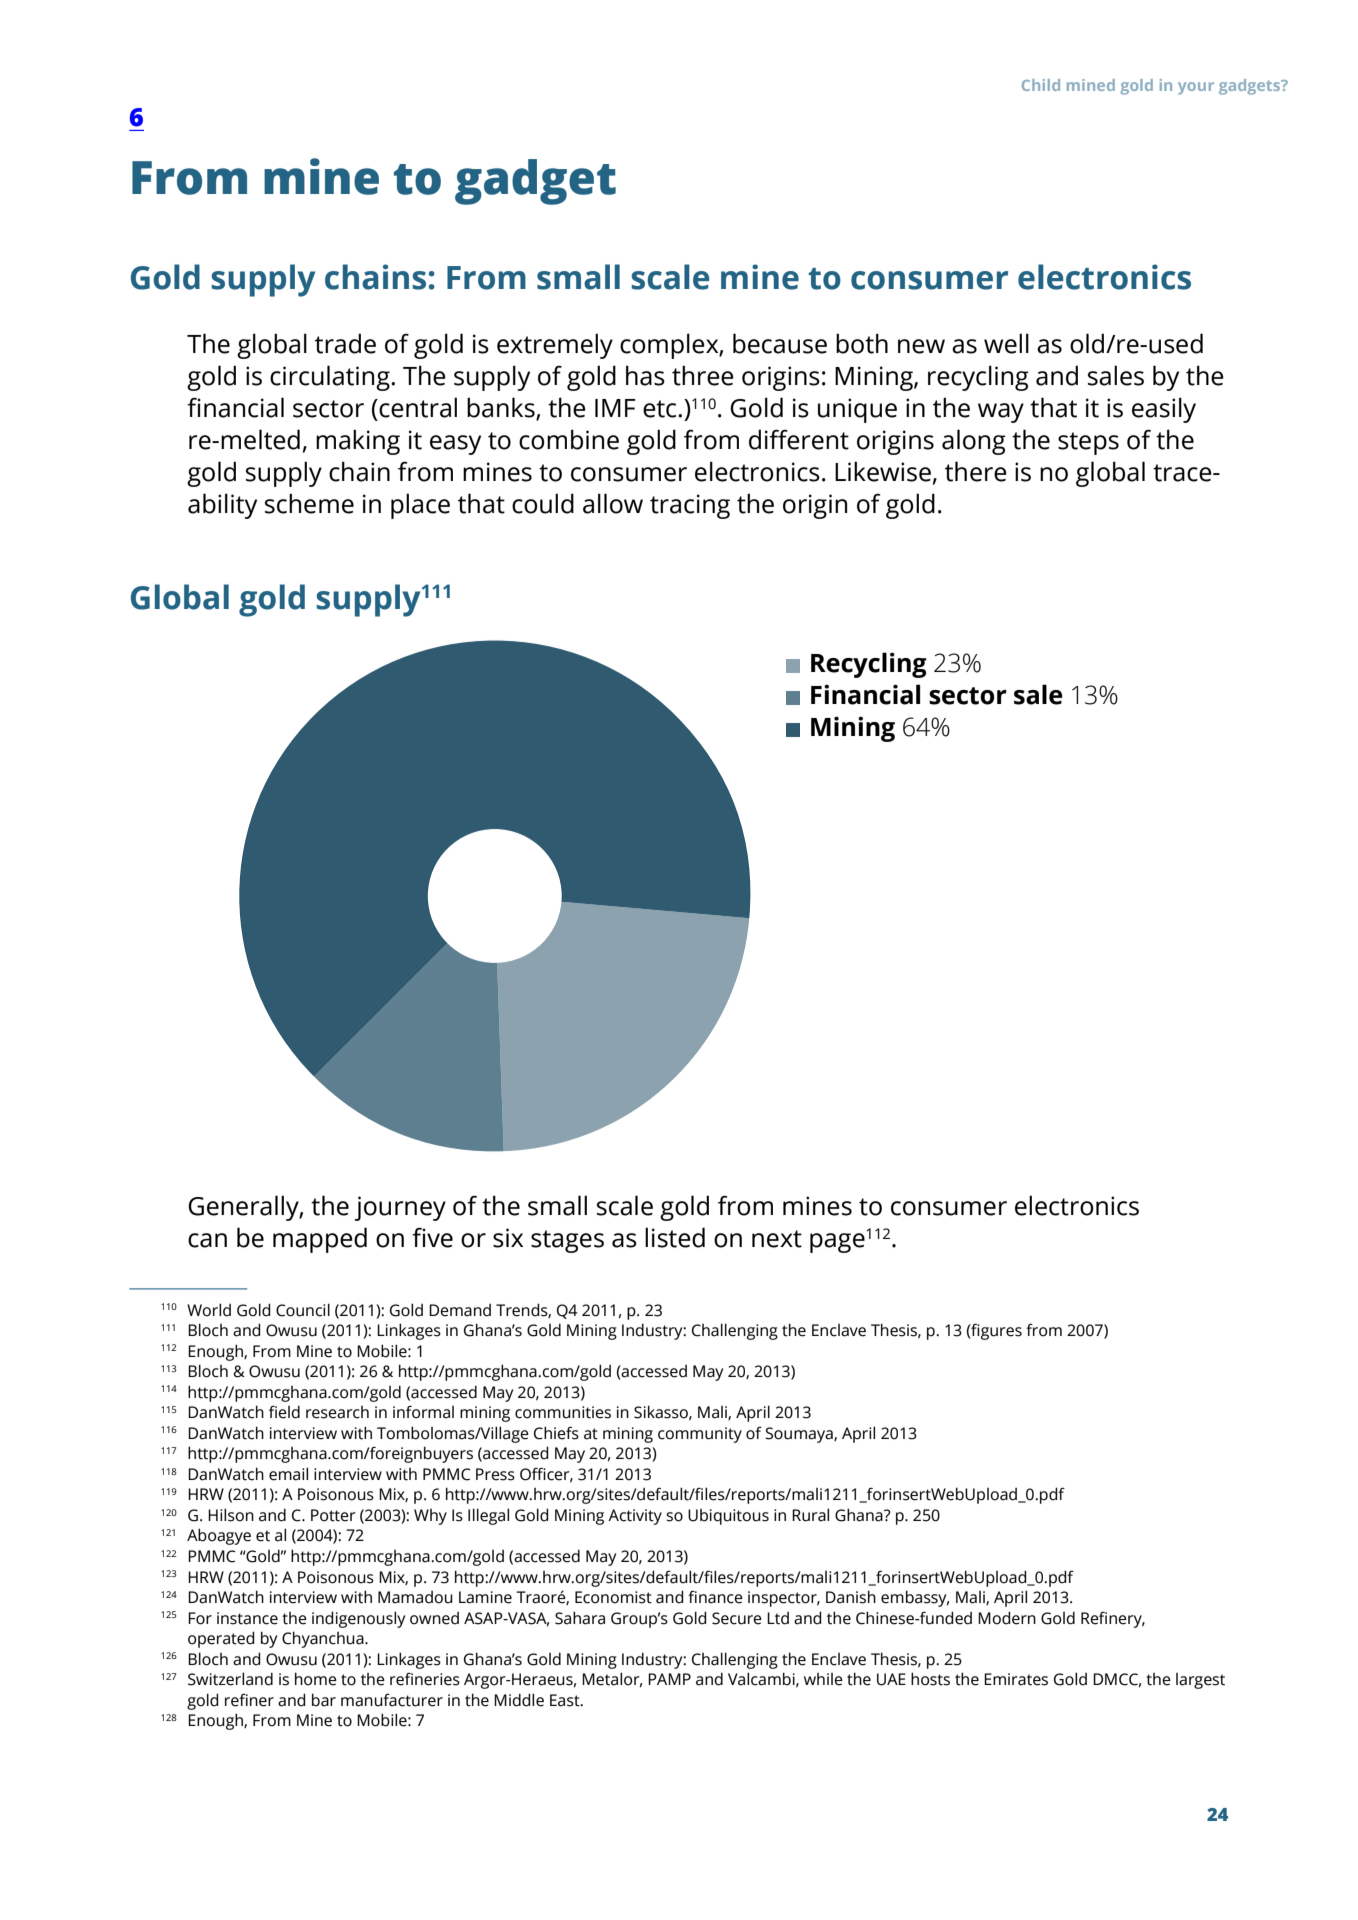 This page has height=1920, width=1358. What do you see at coordinates (777, 1239) in the page?
I see `next` at bounding box center [777, 1239].
